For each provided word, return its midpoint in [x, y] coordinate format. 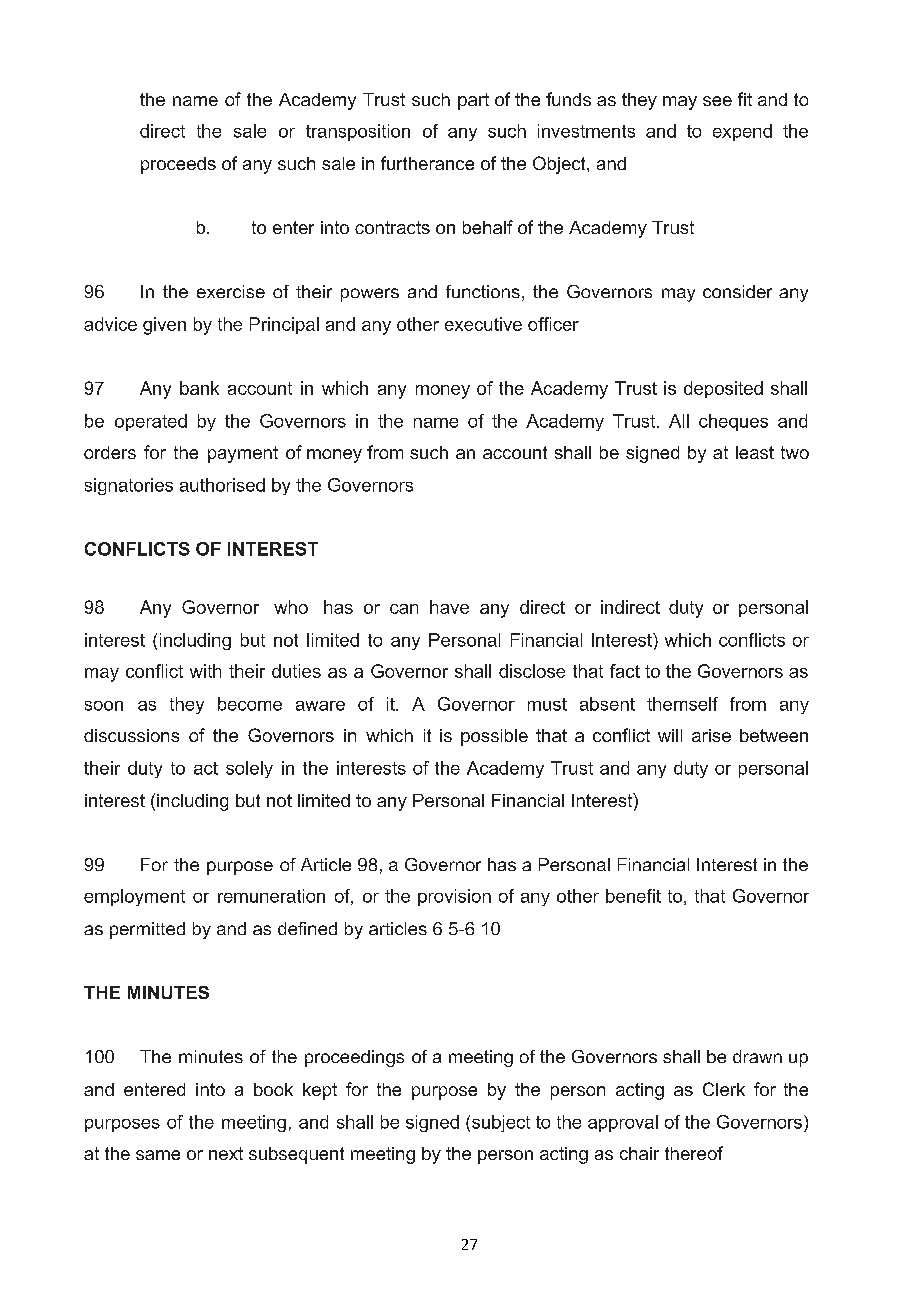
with [205, 671]
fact [625, 671]
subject [501, 1123]
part [473, 101]
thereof [694, 1153]
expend [742, 132]
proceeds [178, 165]
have [449, 607]
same [158, 1155]
